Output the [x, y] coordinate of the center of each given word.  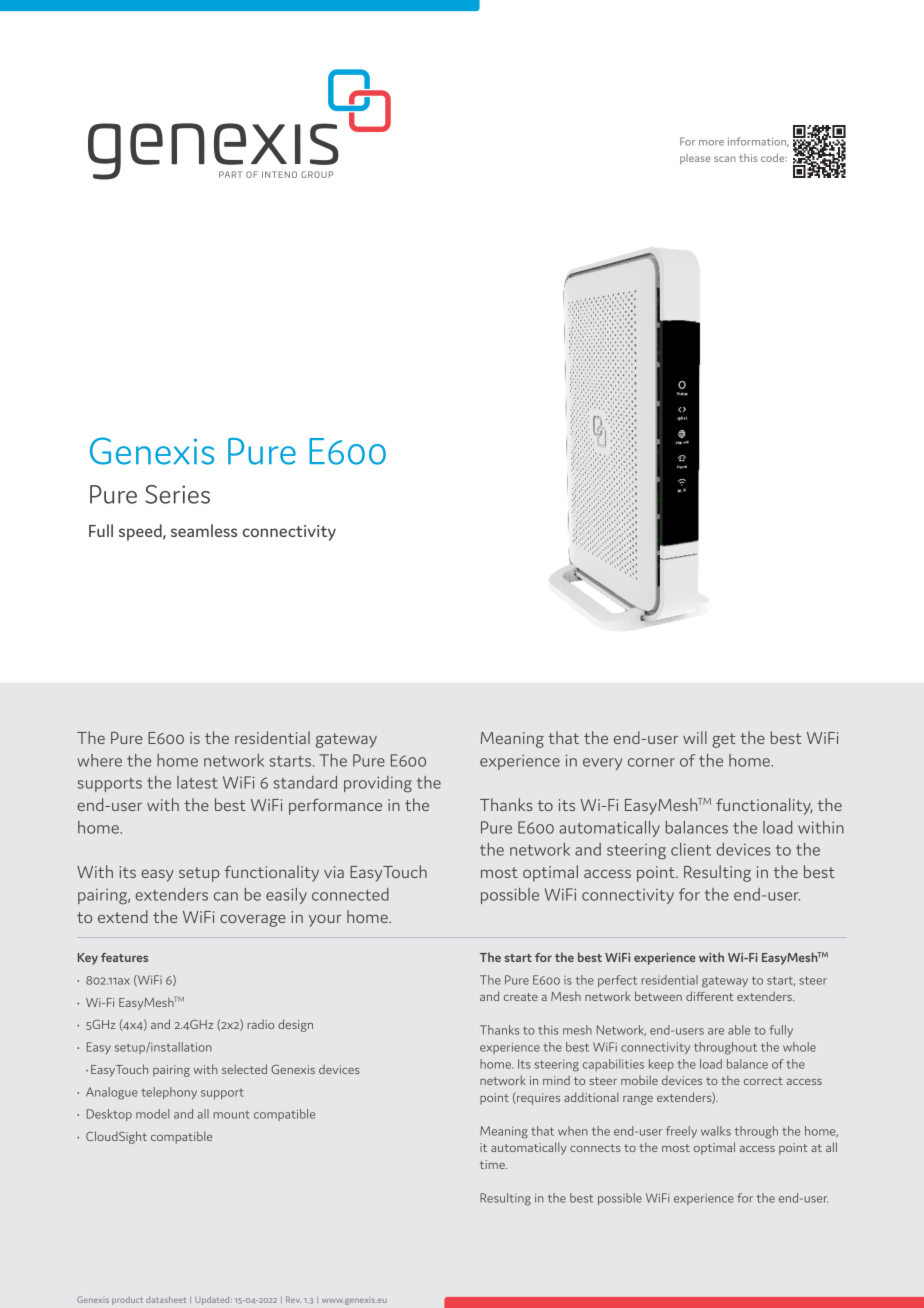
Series [177, 494]
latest [197, 782]
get [724, 740]
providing [378, 784]
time [493, 1164]
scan [725, 159]
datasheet [166, 1299]
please [695, 159]
